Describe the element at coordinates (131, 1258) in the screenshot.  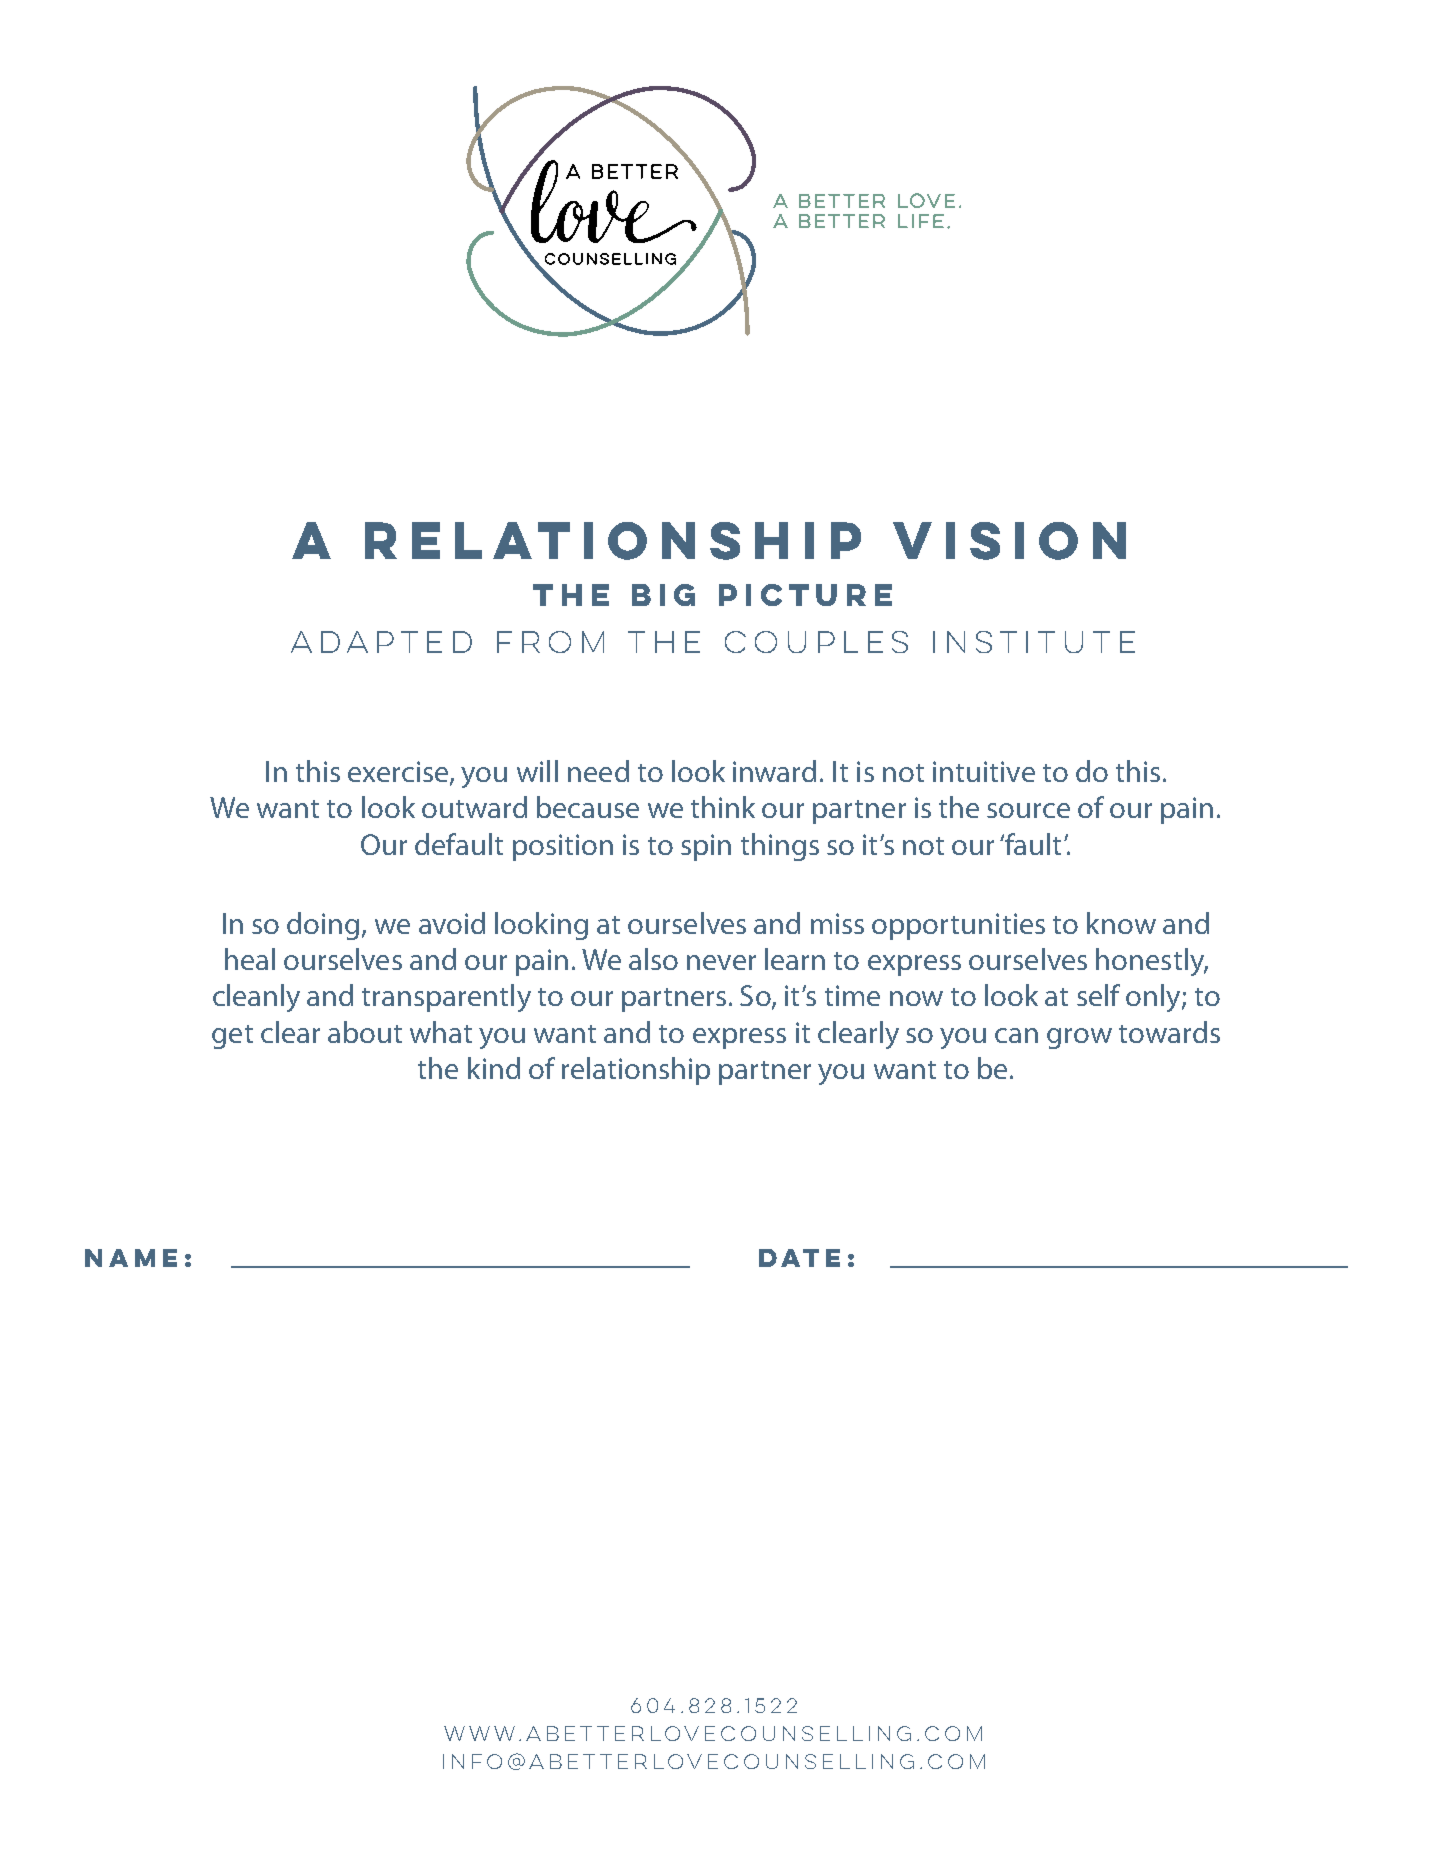
I see `Name` at that location.
